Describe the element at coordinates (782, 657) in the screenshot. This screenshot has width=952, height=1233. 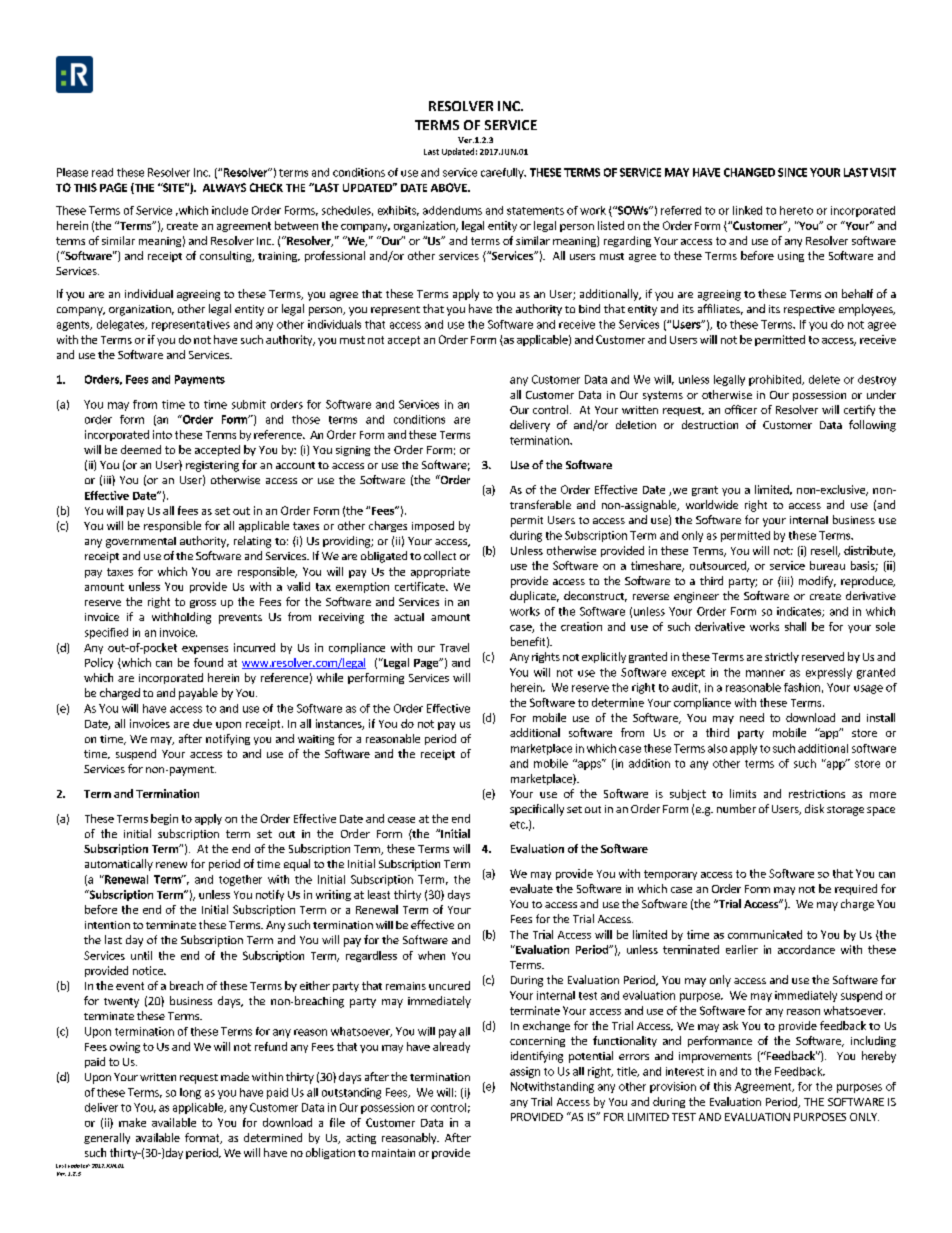
I see `strictly` at that location.
